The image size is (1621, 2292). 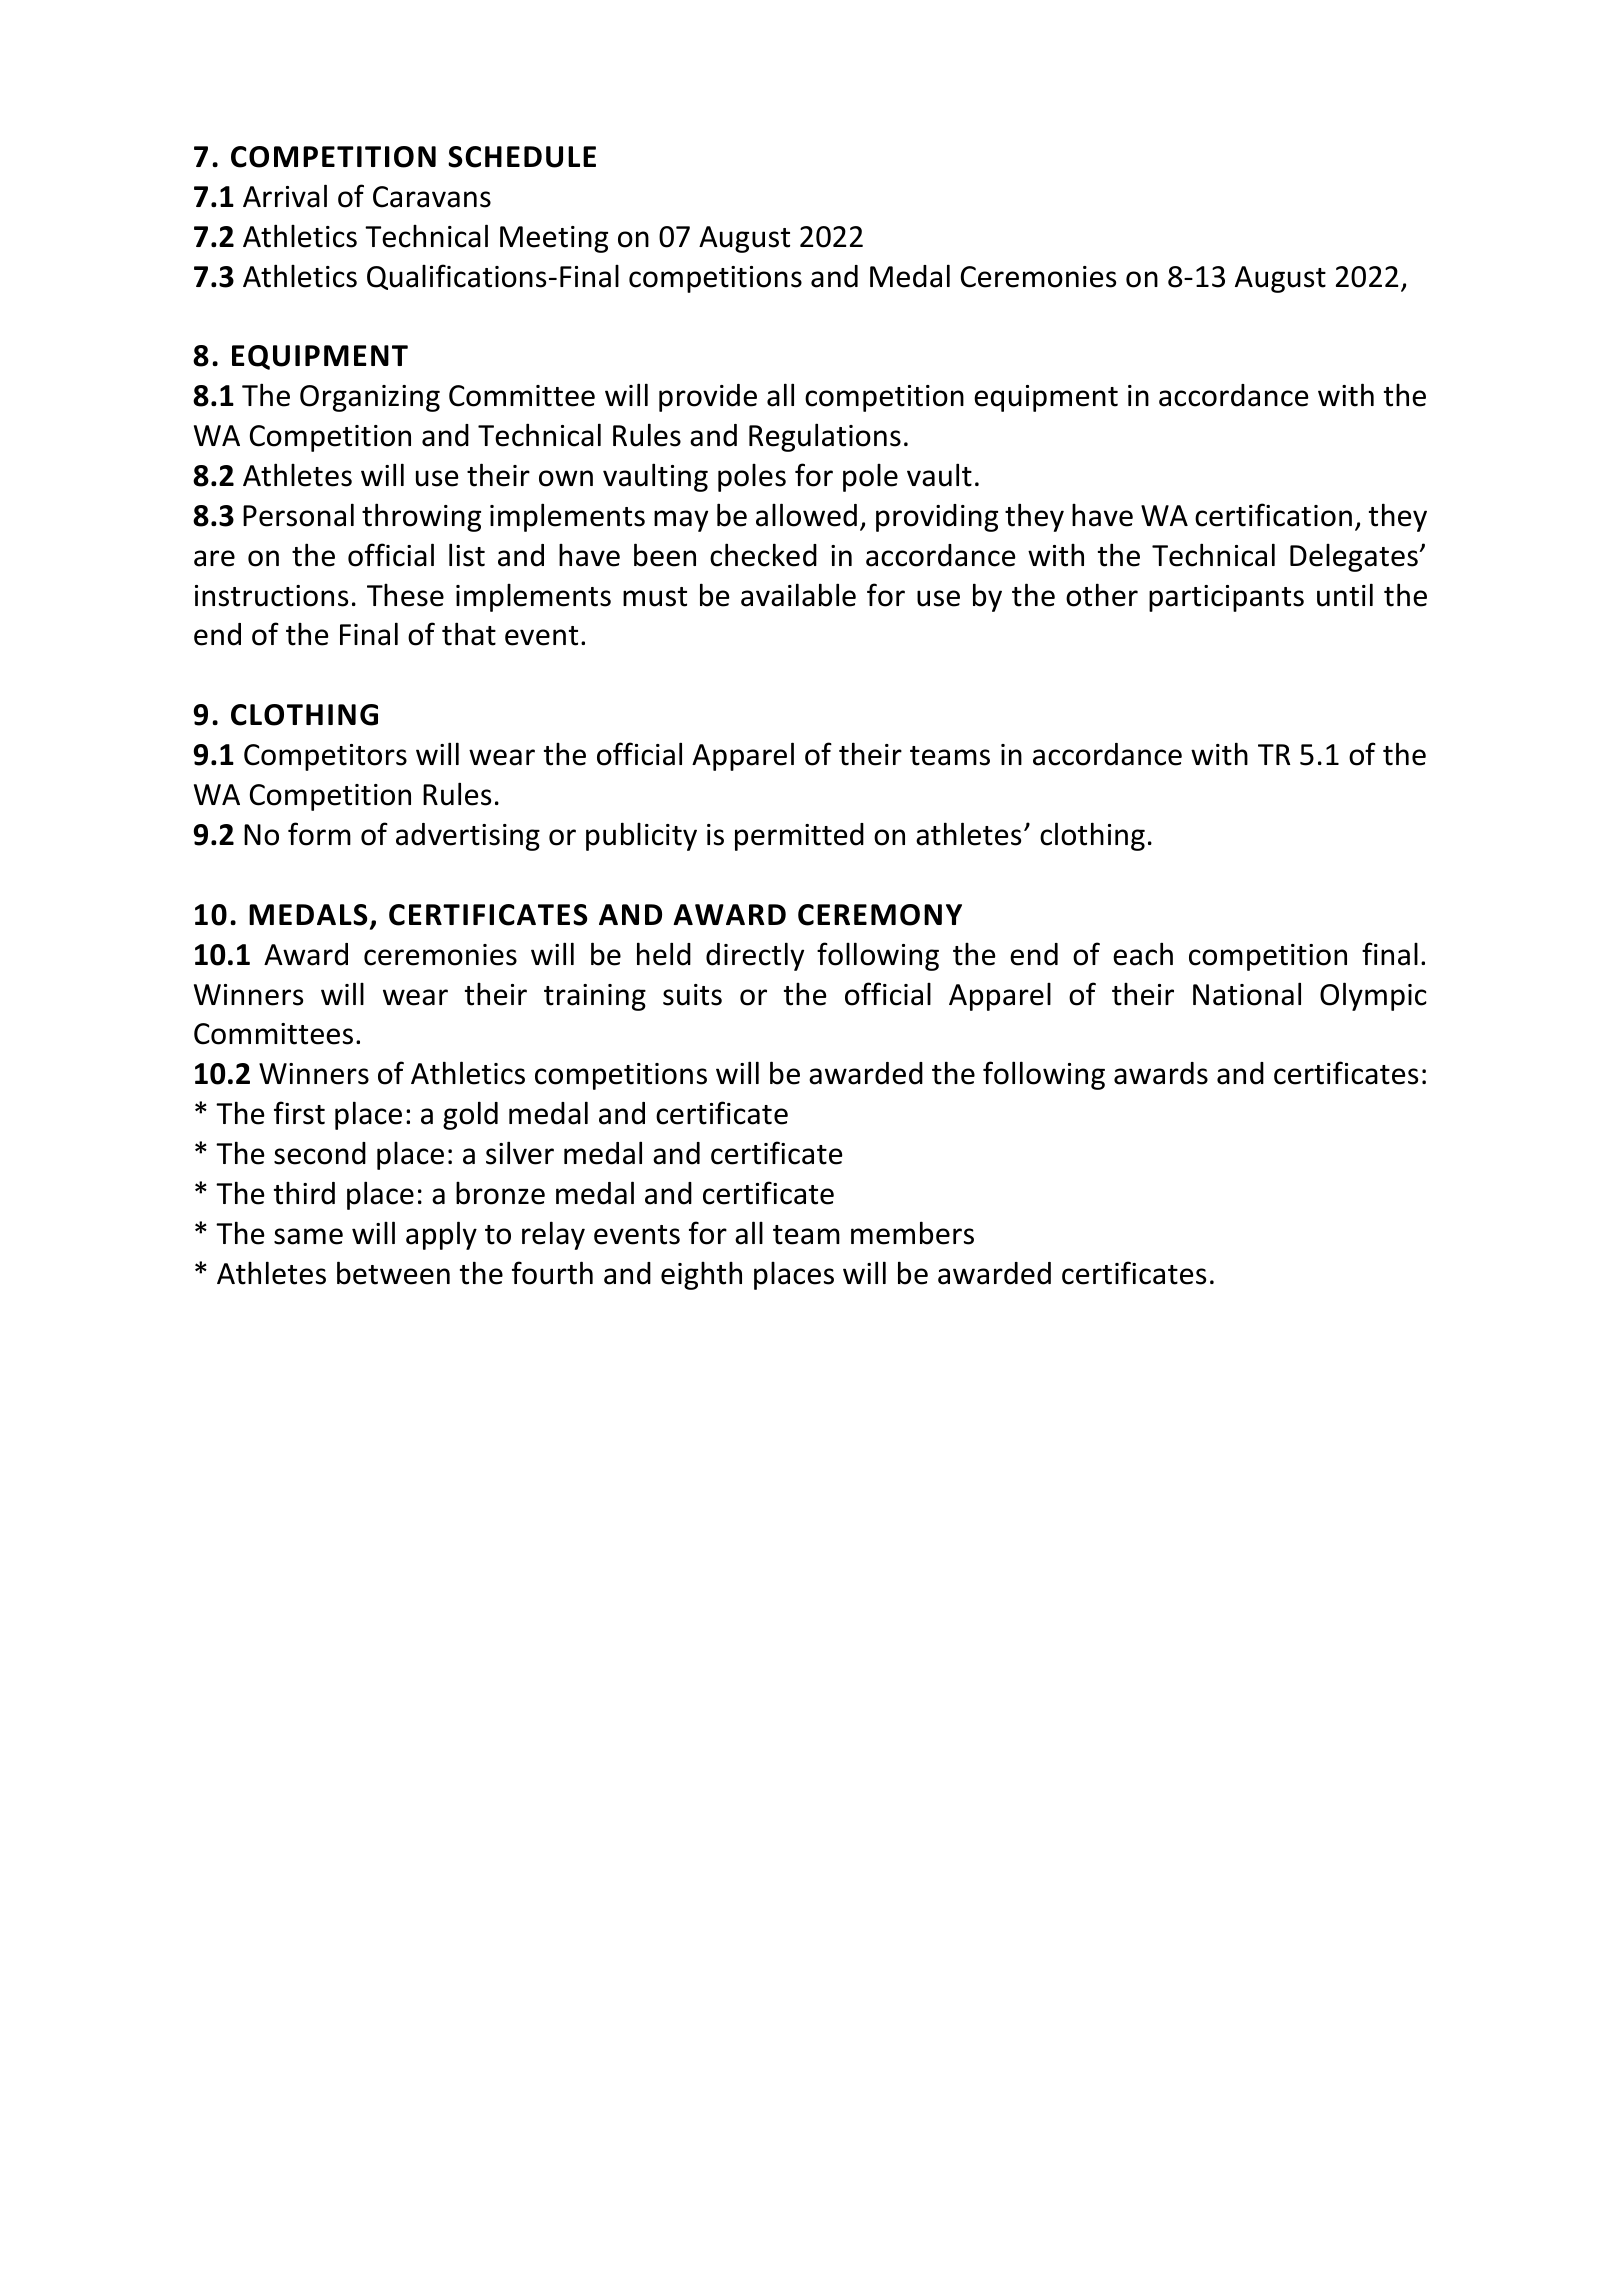 I want to click on certification, so click(x=1273, y=515).
